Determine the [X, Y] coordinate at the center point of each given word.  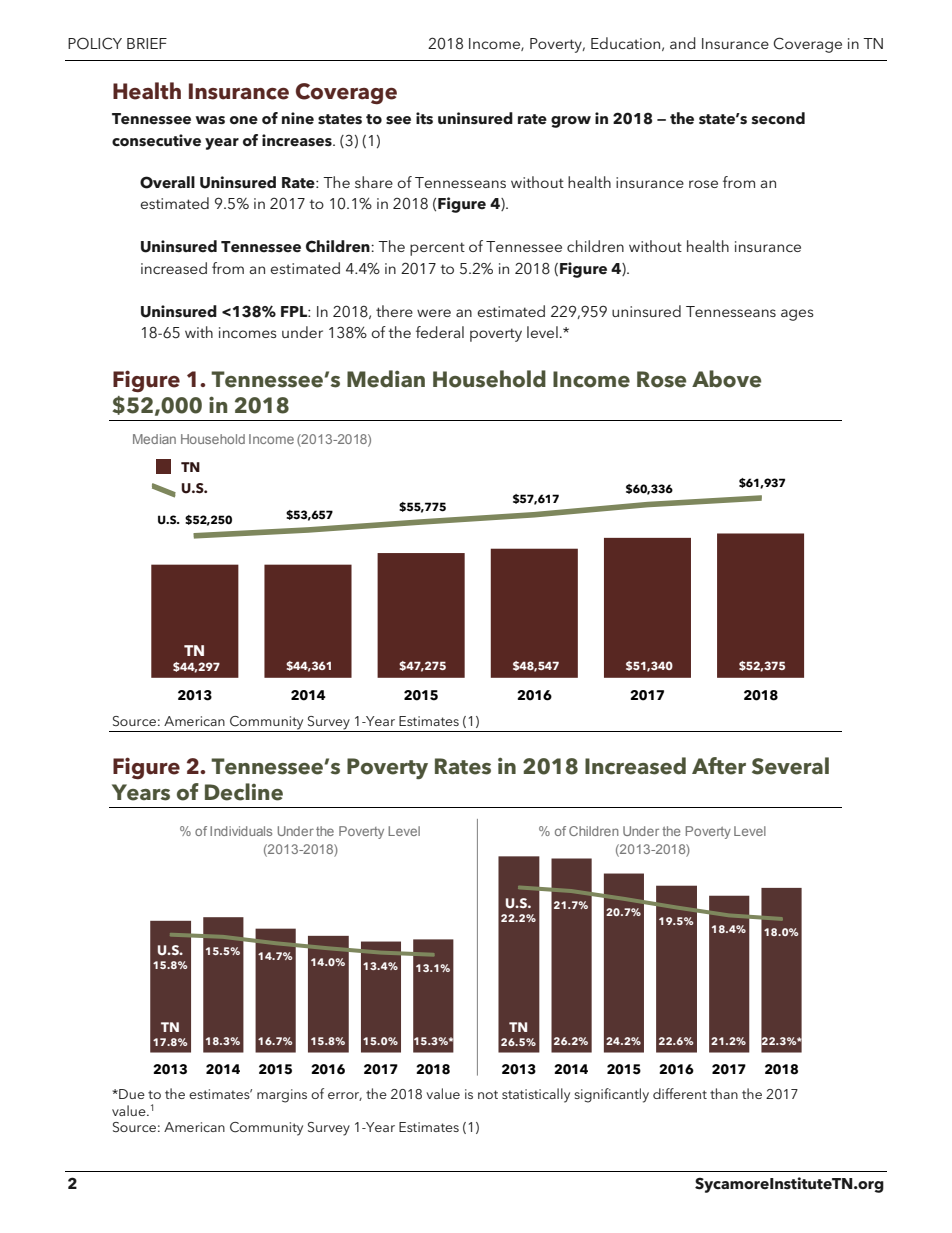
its [424, 118]
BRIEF [147, 43]
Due [131, 1094]
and [683, 43]
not [488, 1094]
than [724, 1093]
